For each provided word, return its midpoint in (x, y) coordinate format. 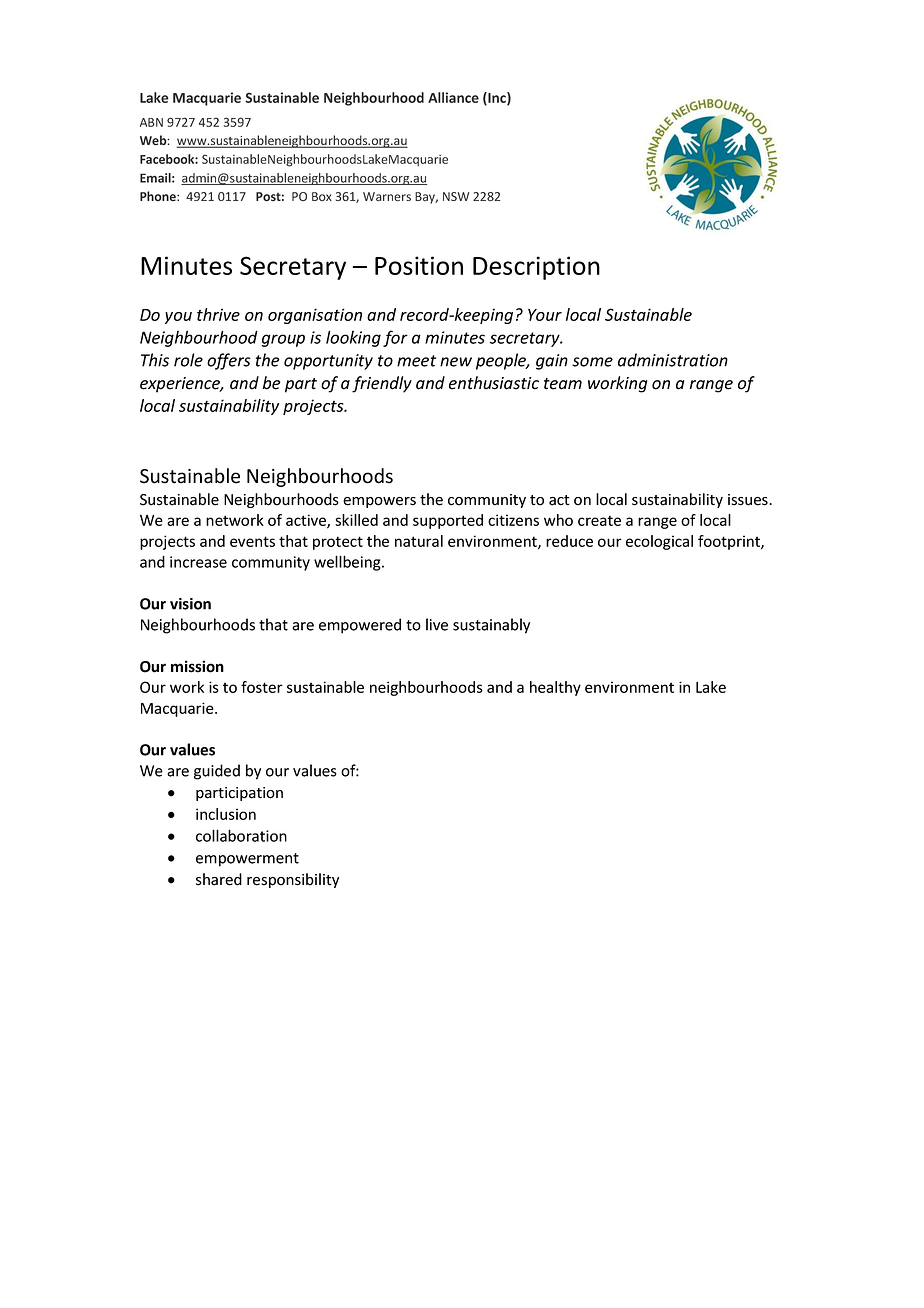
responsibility (293, 880)
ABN (151, 122)
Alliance (453, 97)
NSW (456, 196)
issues (749, 500)
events (252, 541)
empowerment (247, 860)
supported (448, 521)
